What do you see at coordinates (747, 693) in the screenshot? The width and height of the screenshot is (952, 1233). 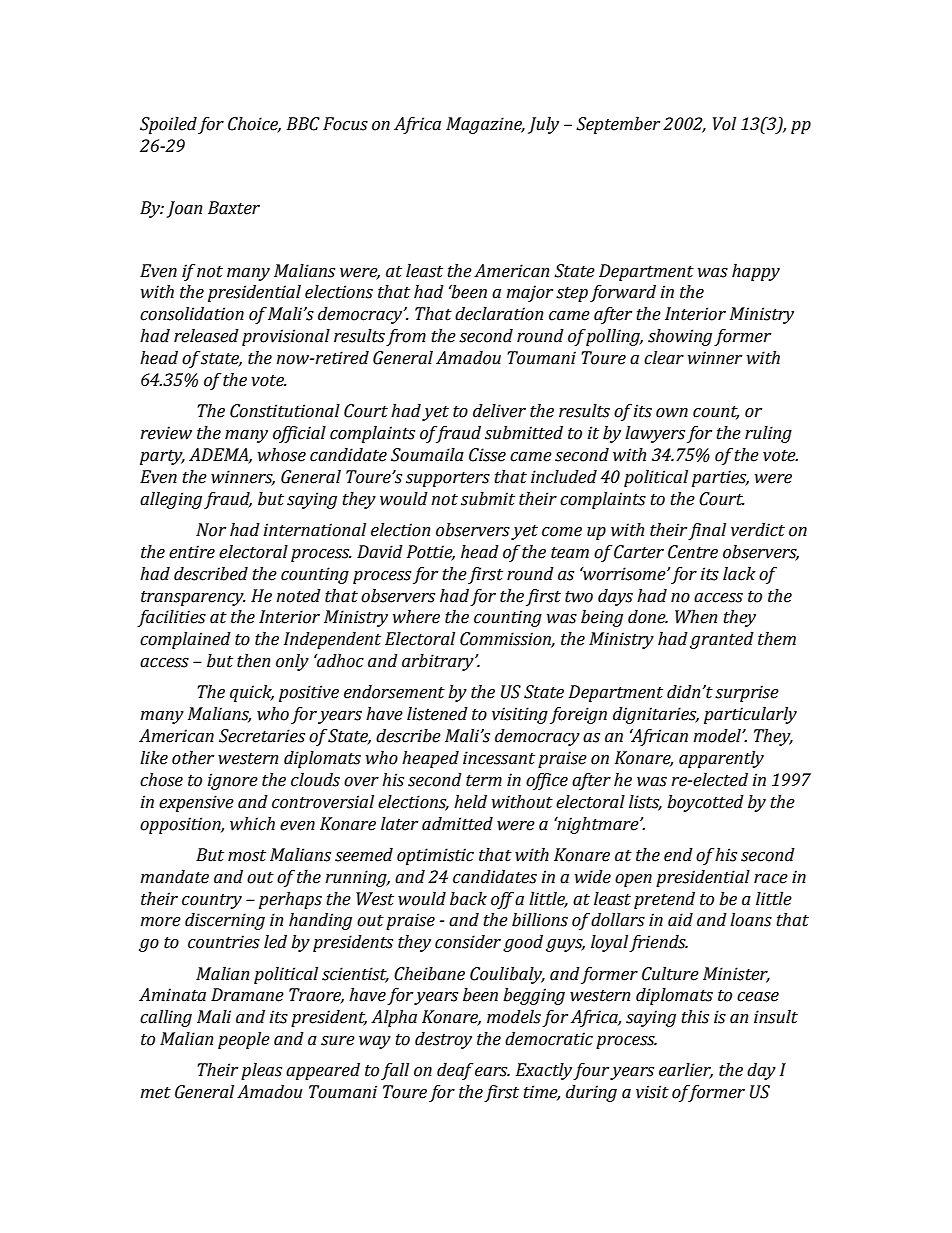 I see `surprise` at bounding box center [747, 693].
